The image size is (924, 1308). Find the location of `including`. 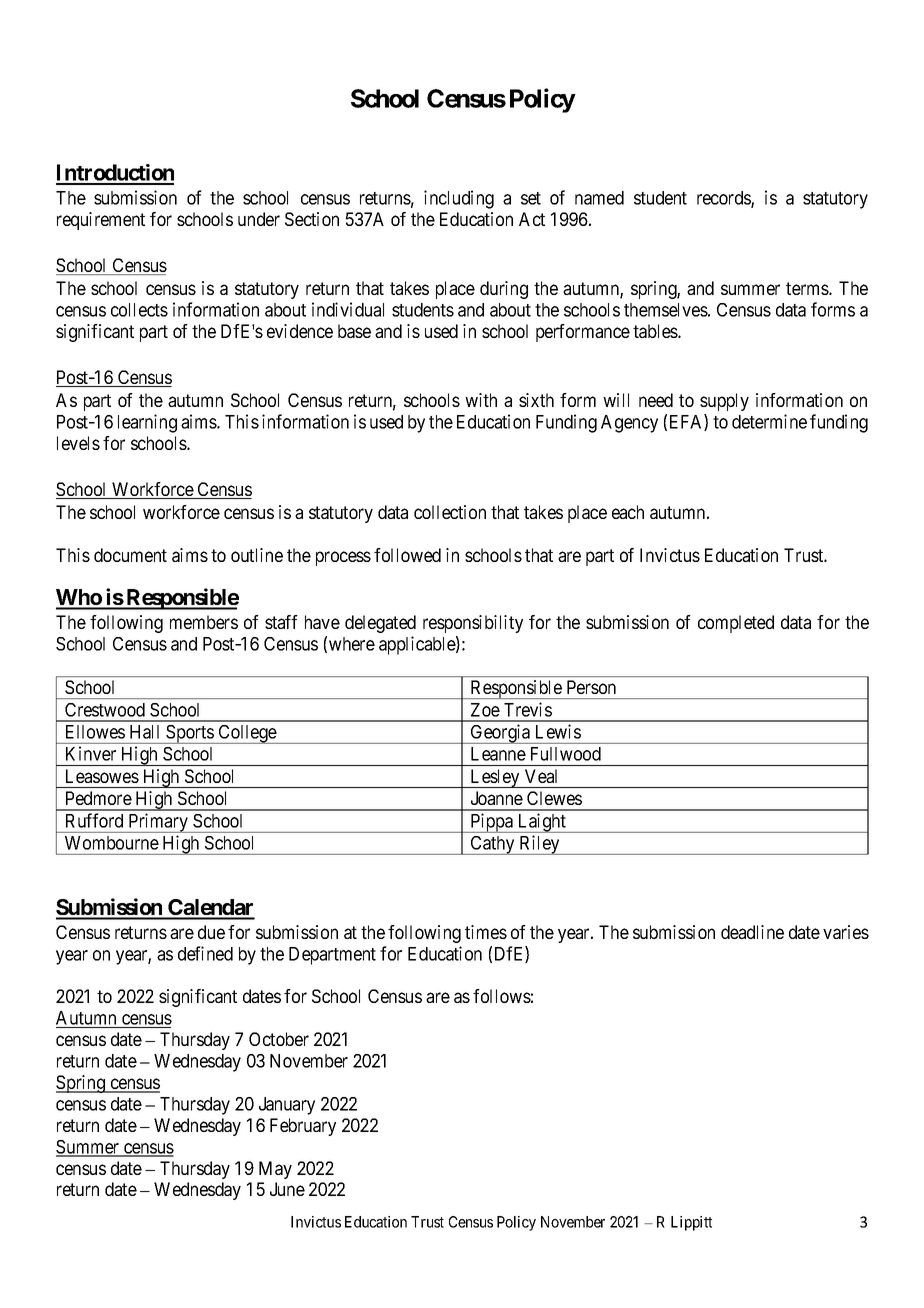

including is located at coordinates (459, 199).
